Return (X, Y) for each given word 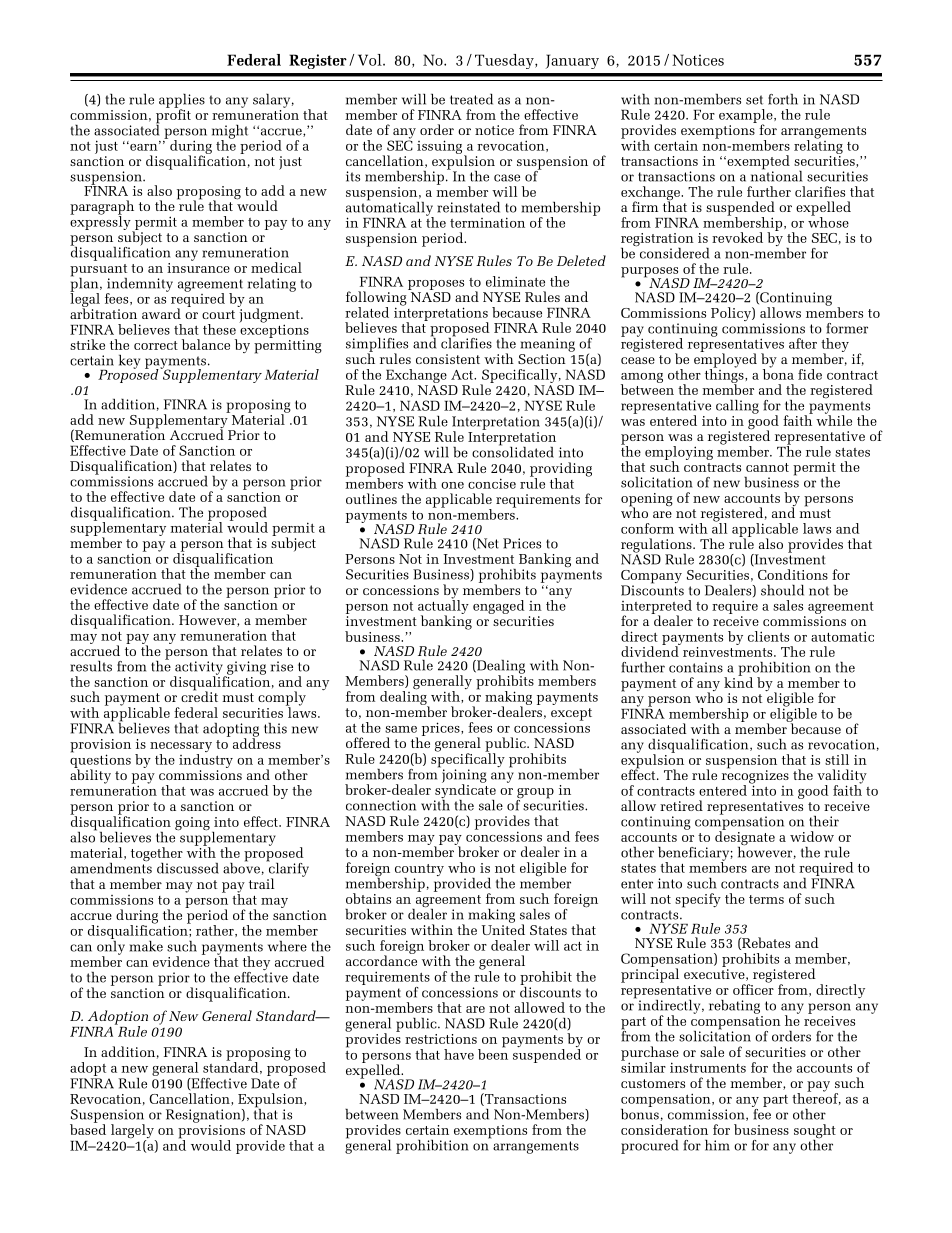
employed (725, 360)
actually (443, 607)
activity (199, 669)
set (754, 100)
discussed (188, 868)
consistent (448, 359)
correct (156, 345)
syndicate (465, 791)
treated (471, 99)
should (782, 590)
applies (182, 102)
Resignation (204, 1116)
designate (745, 838)
